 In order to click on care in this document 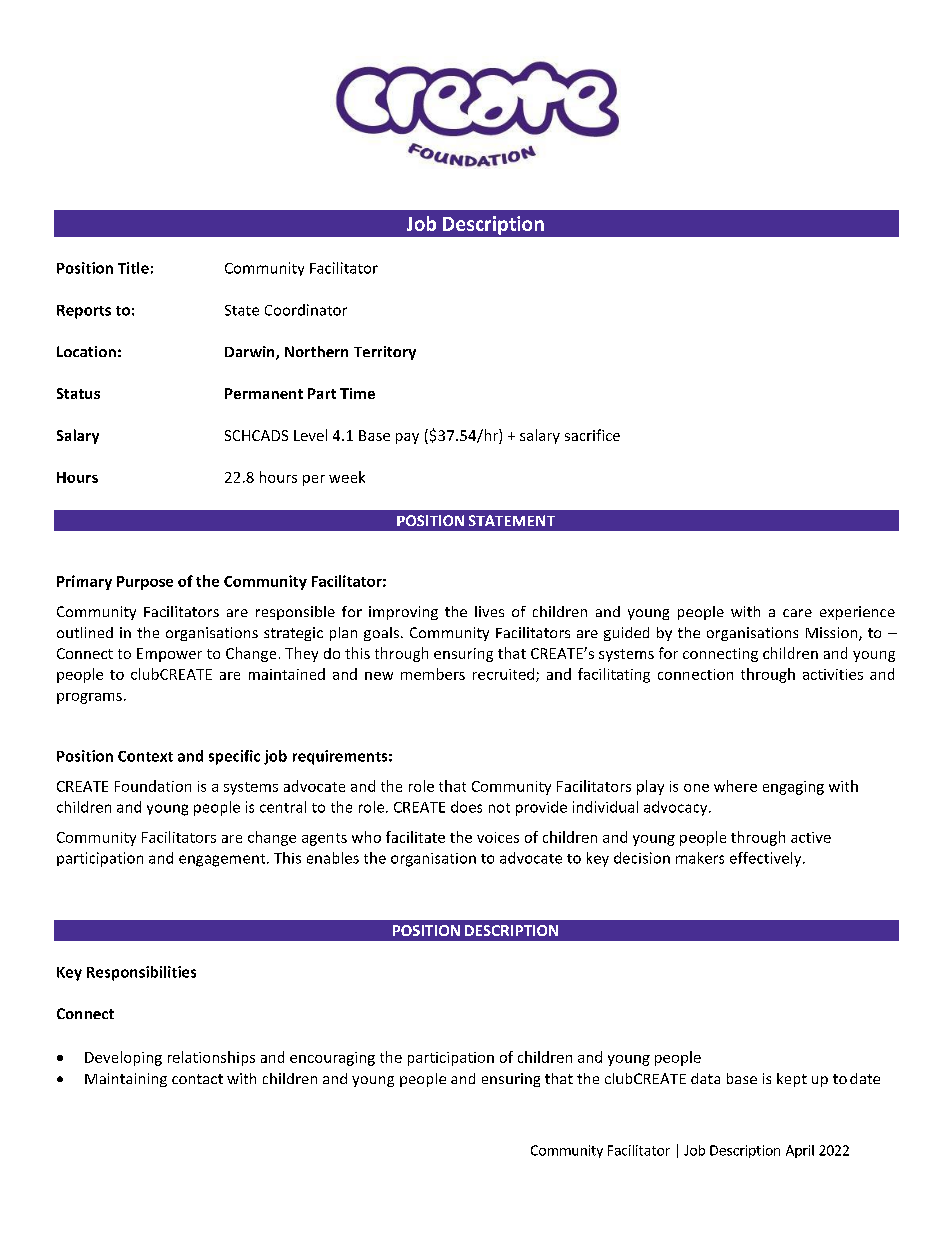, I will do `click(797, 613)`.
